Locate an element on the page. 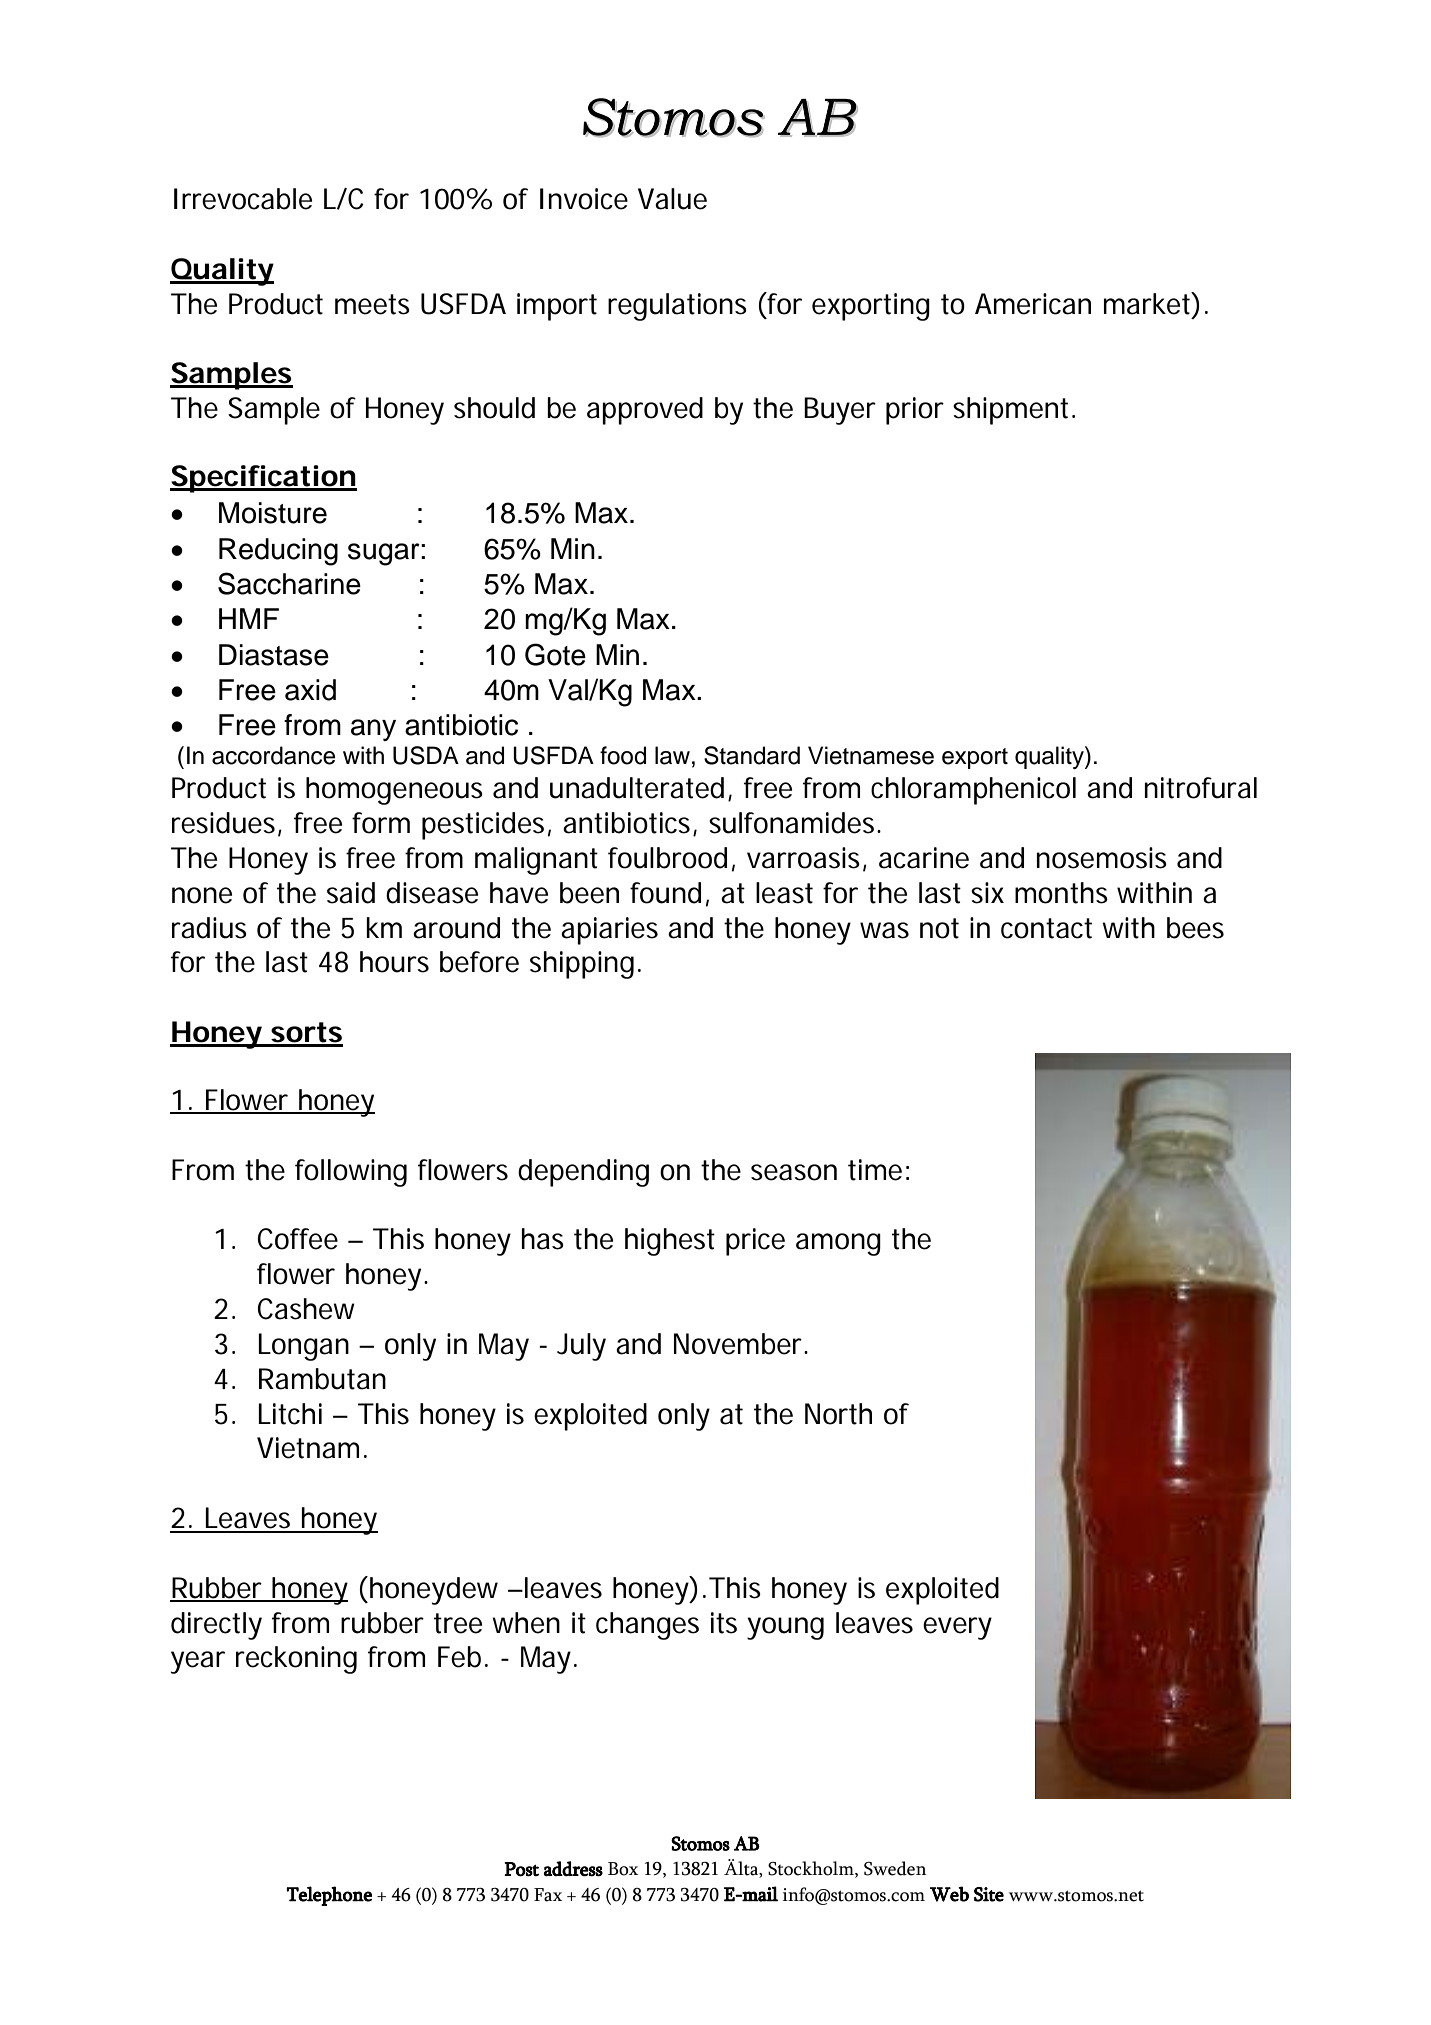 This page has height=2025, width=1431. chloramphenicol is located at coordinates (973, 791).
